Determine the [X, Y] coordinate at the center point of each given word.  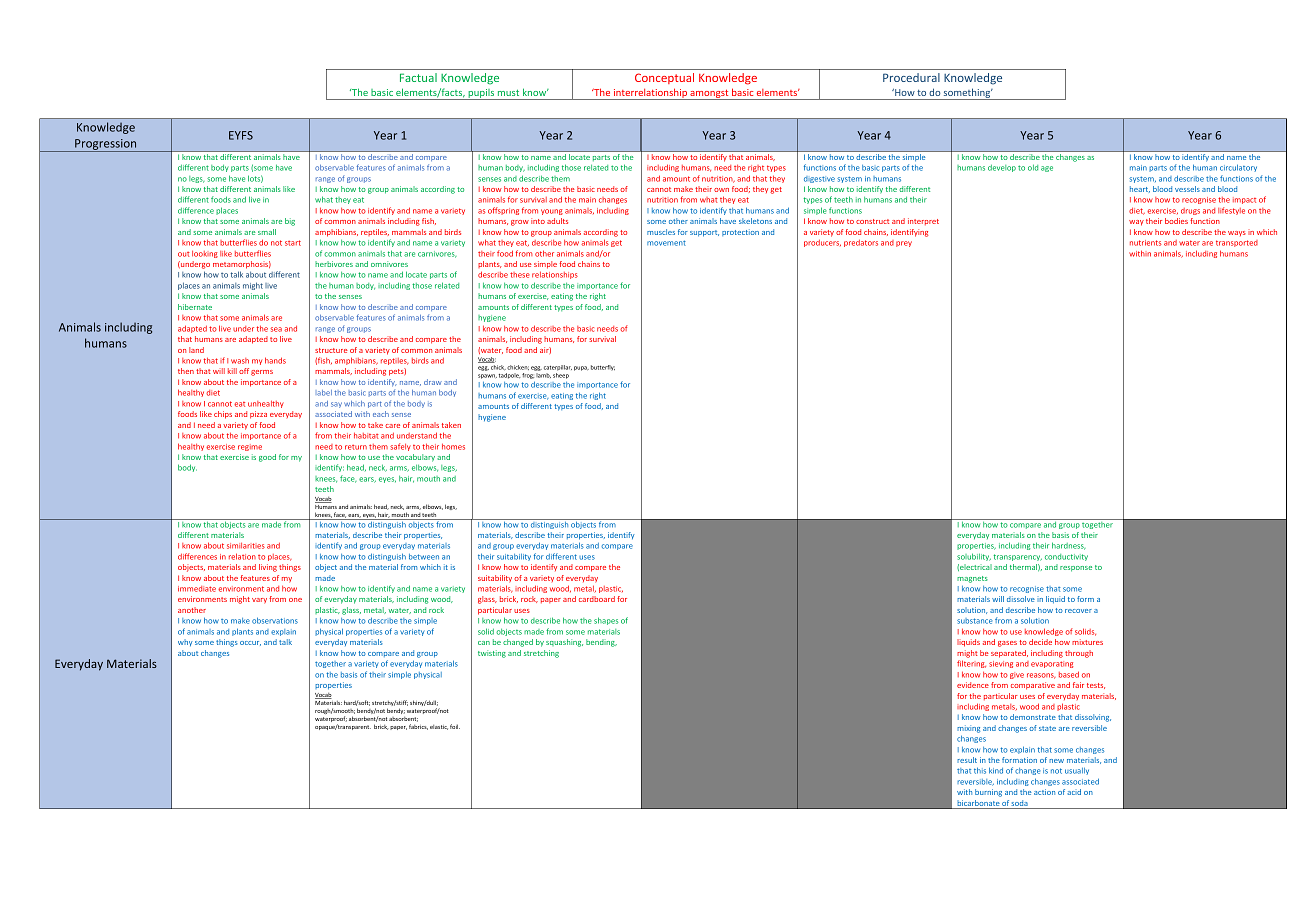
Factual [418, 77]
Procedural [911, 77]
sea [276, 329]
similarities [246, 545]
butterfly [603, 368]
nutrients [1145, 243]
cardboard [597, 599]
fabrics [418, 727]
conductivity [1066, 557]
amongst [709, 94]
